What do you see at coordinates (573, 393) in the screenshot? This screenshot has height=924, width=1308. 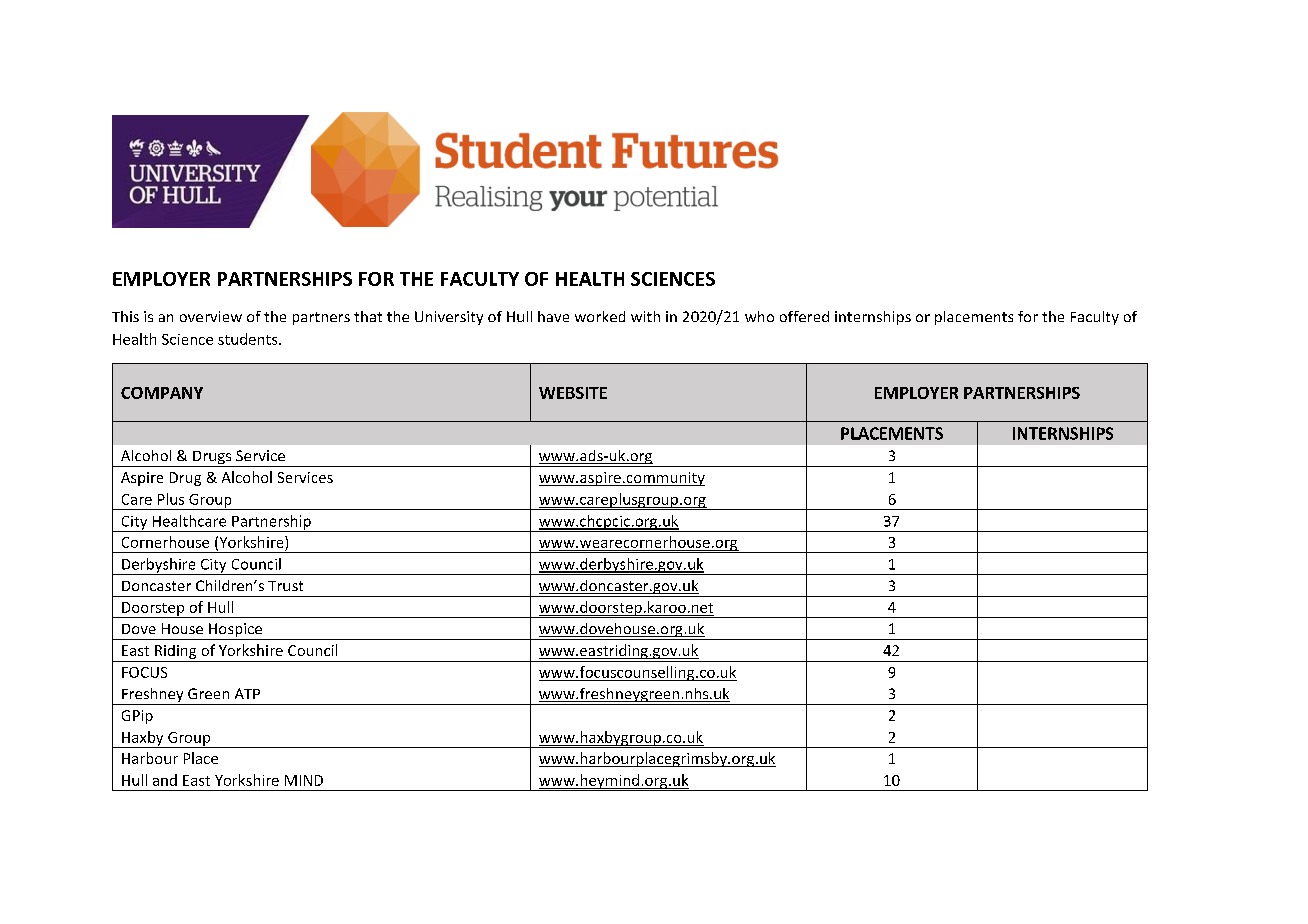 I see `WEBSITE` at bounding box center [573, 393].
